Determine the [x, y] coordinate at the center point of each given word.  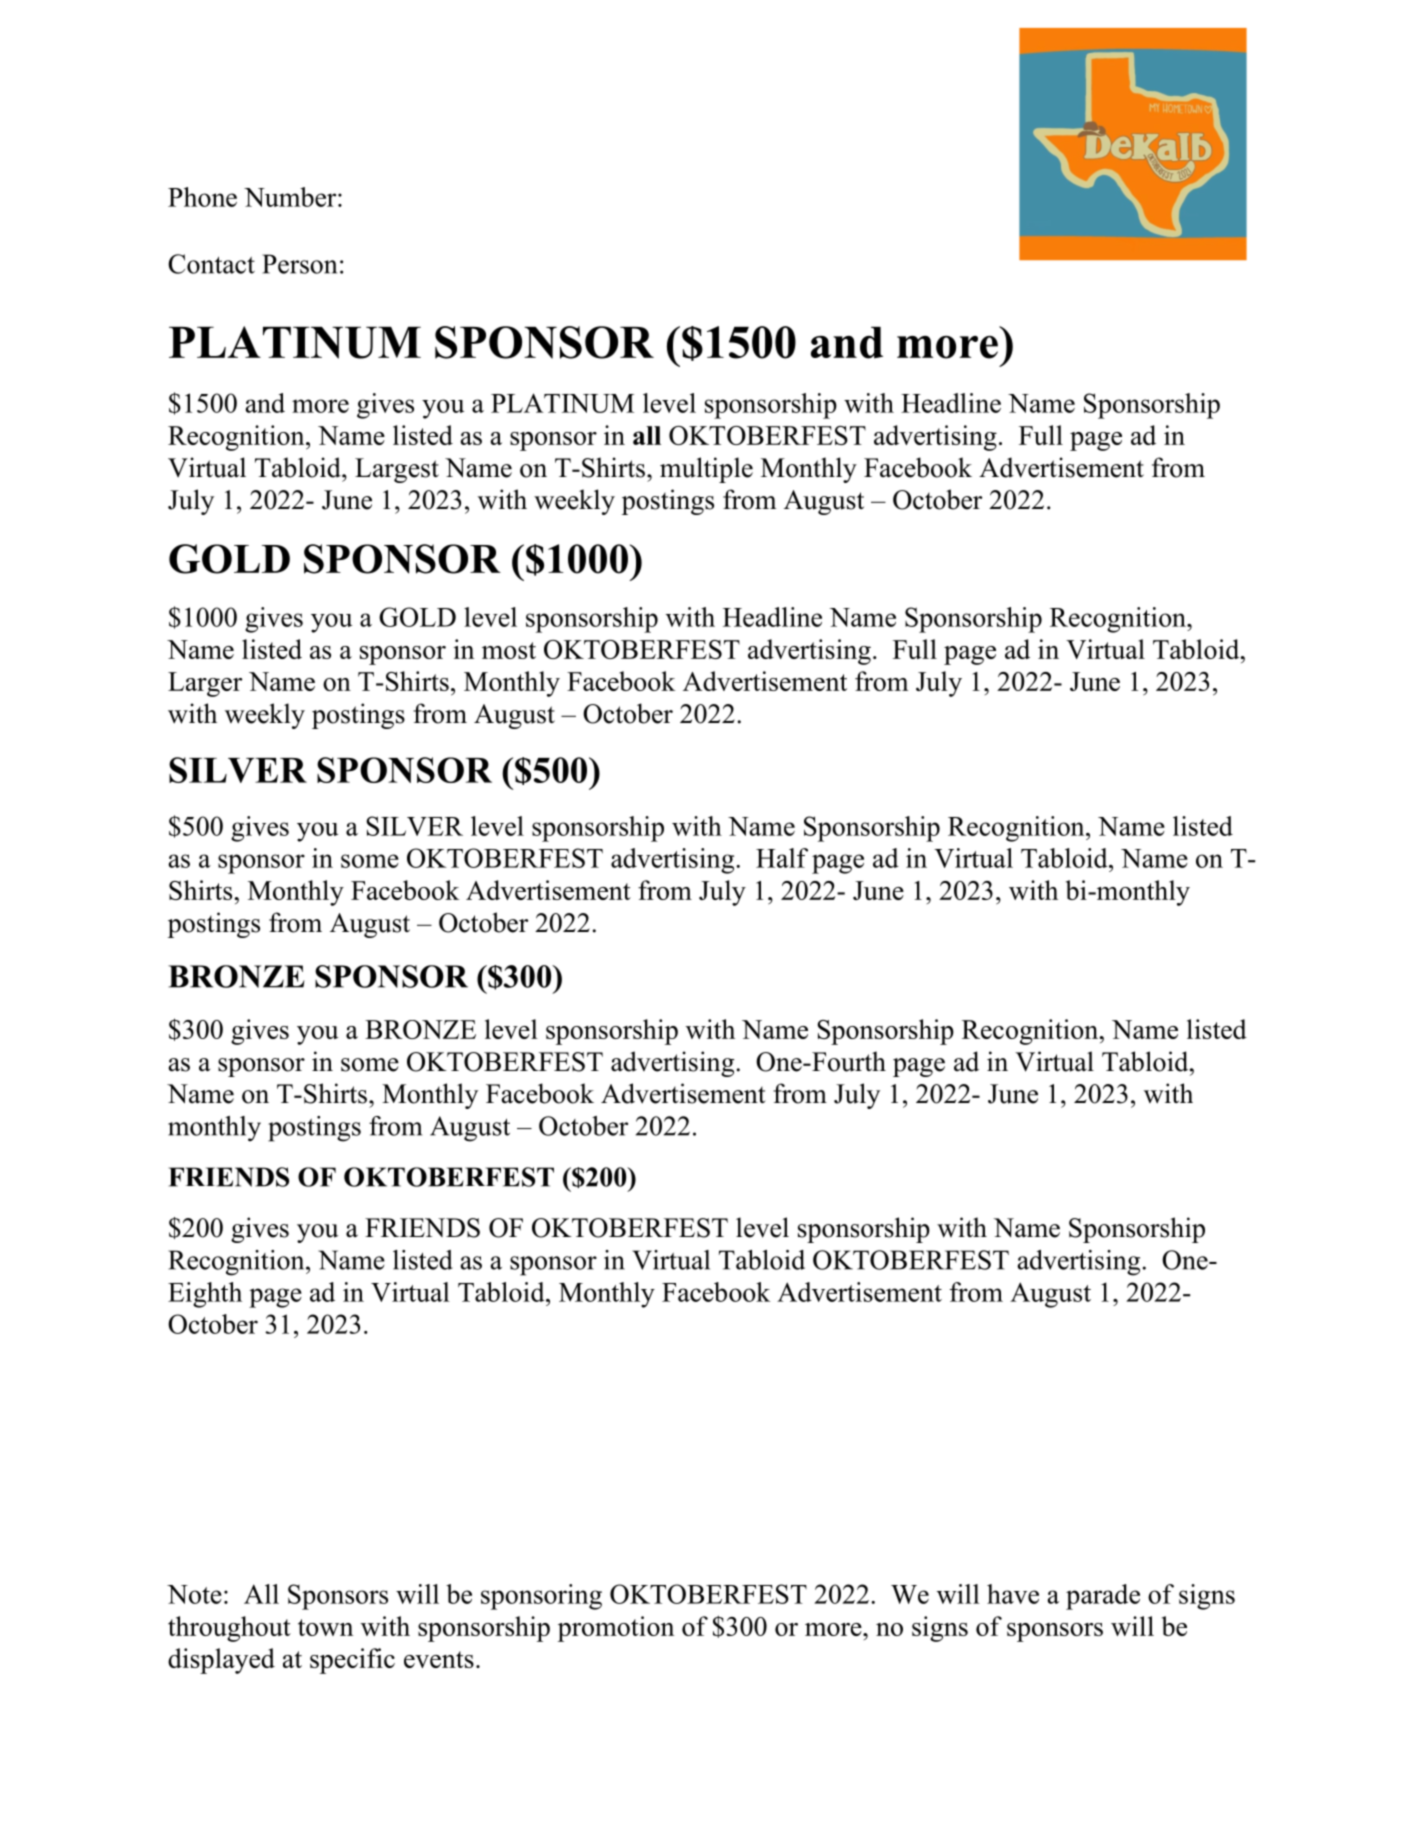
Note [194, 1594]
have [1013, 1594]
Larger [205, 684]
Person [299, 264]
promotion [616, 1629]
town [325, 1627]
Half [782, 858]
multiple [706, 470]
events [439, 1659]
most [509, 650]
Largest [397, 470]
